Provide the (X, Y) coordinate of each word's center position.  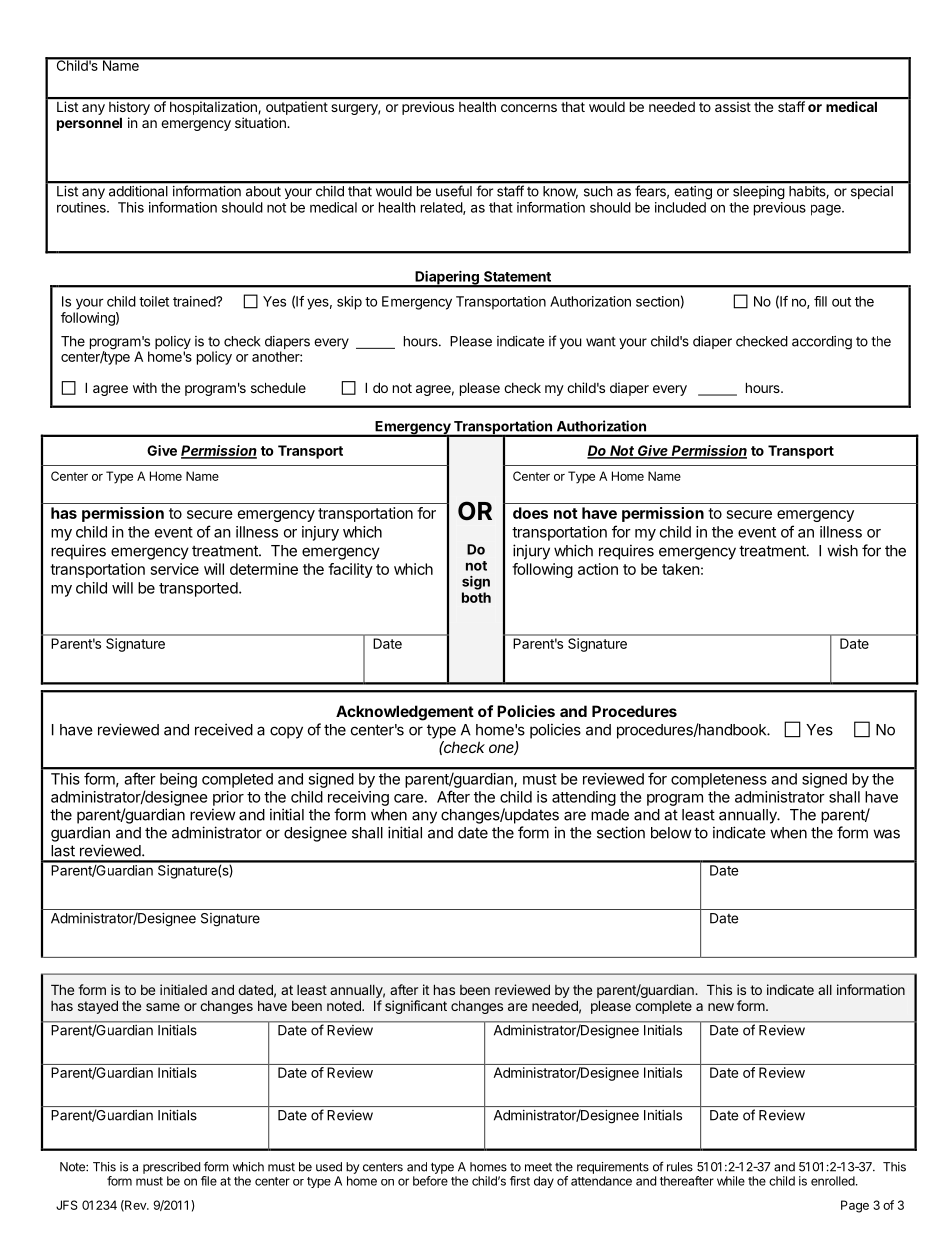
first (520, 1181)
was (886, 834)
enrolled (834, 1181)
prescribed (171, 1168)
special (872, 192)
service (175, 569)
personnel (89, 124)
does (530, 513)
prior (228, 798)
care (409, 798)
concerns (529, 108)
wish (842, 550)
